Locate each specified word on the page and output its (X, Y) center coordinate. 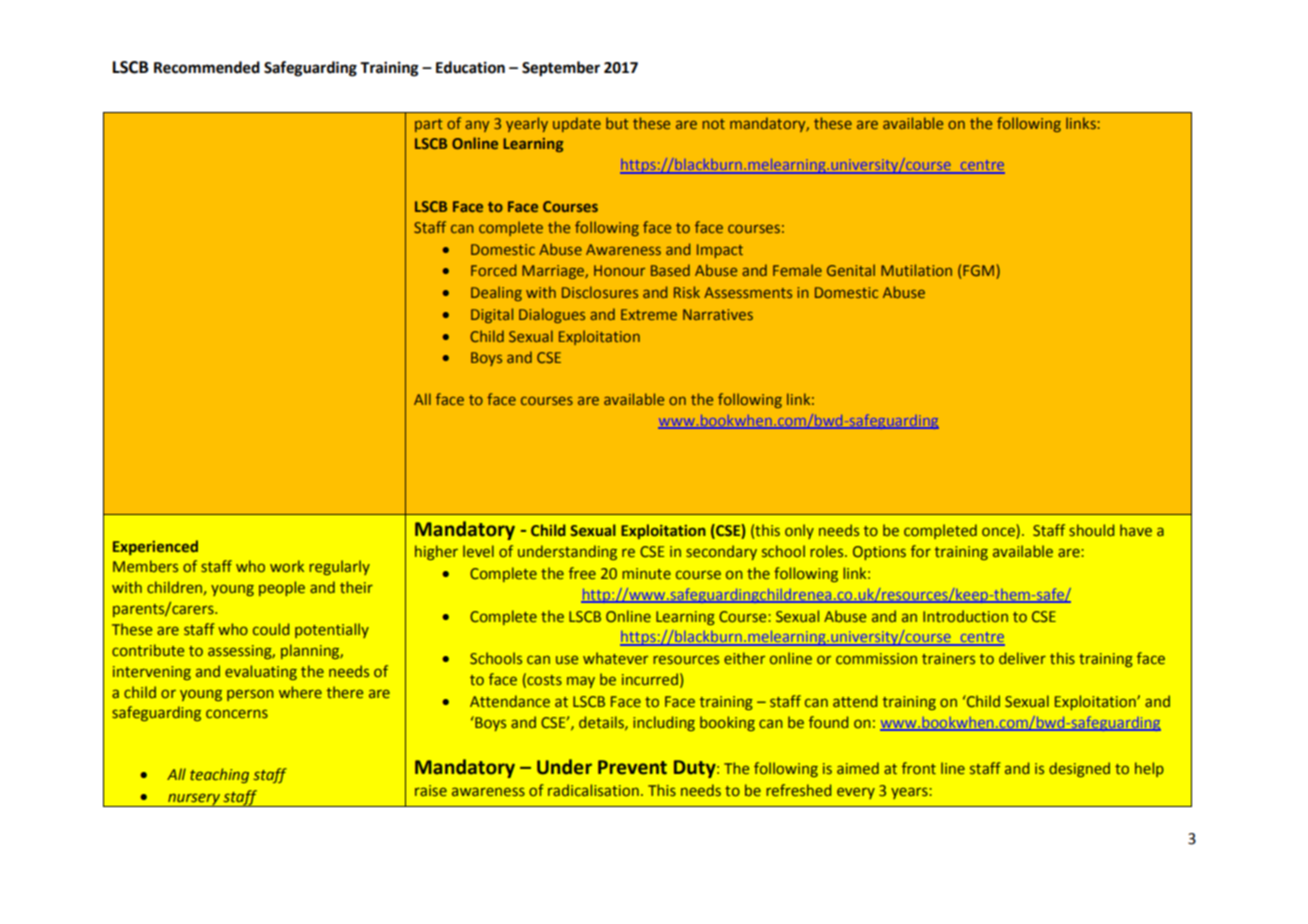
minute (647, 573)
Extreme (649, 314)
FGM (978, 270)
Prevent (632, 767)
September (561, 69)
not (714, 124)
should (1091, 530)
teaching (219, 775)
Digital (492, 315)
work (287, 566)
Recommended (207, 67)
